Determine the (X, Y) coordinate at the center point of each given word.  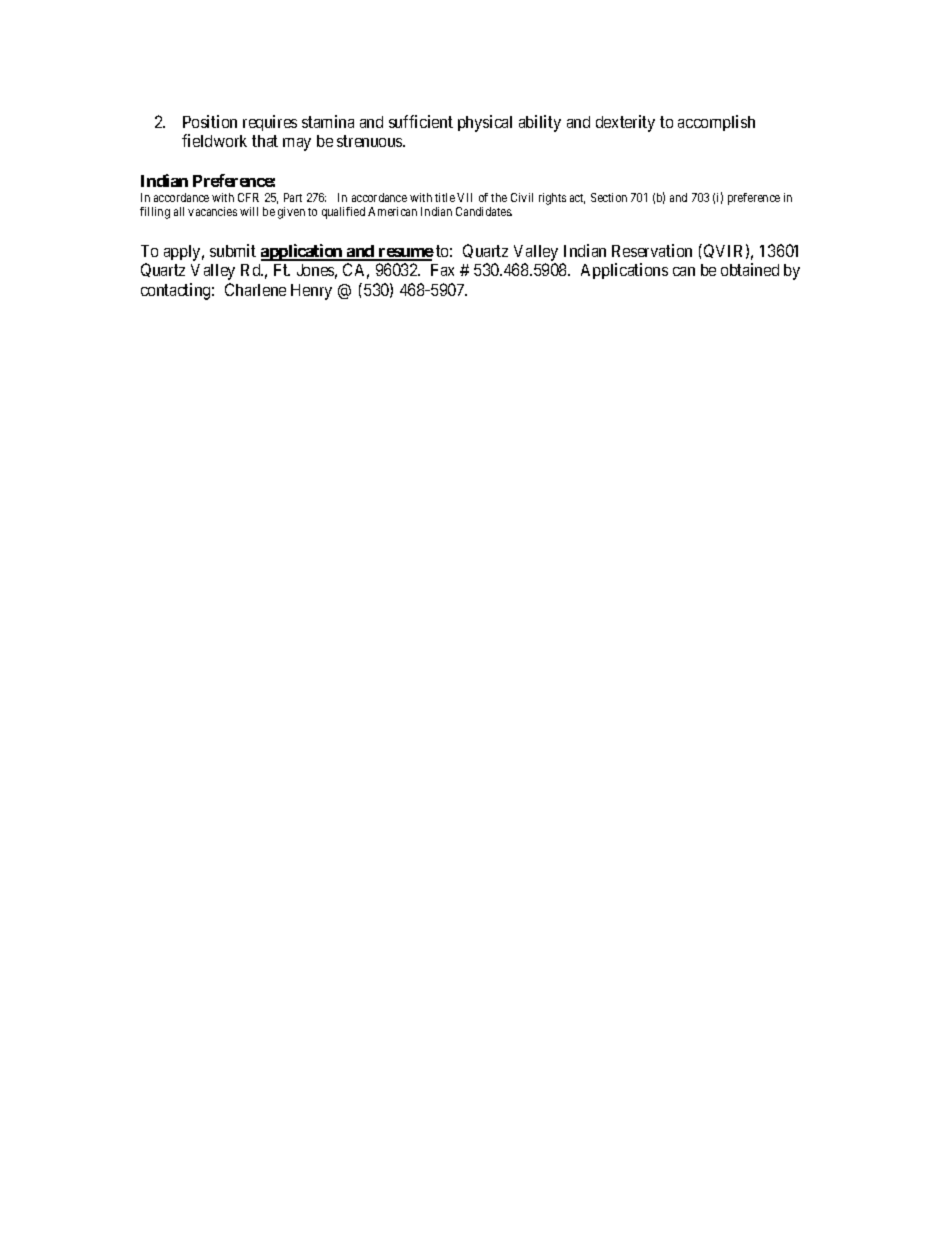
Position (210, 121)
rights (552, 199)
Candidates (484, 211)
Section (609, 197)
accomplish (716, 123)
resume (405, 254)
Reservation (652, 250)
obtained (750, 269)
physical (485, 123)
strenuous (370, 141)
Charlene (255, 289)
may (297, 144)
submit (233, 250)
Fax (442, 270)
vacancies (212, 211)
